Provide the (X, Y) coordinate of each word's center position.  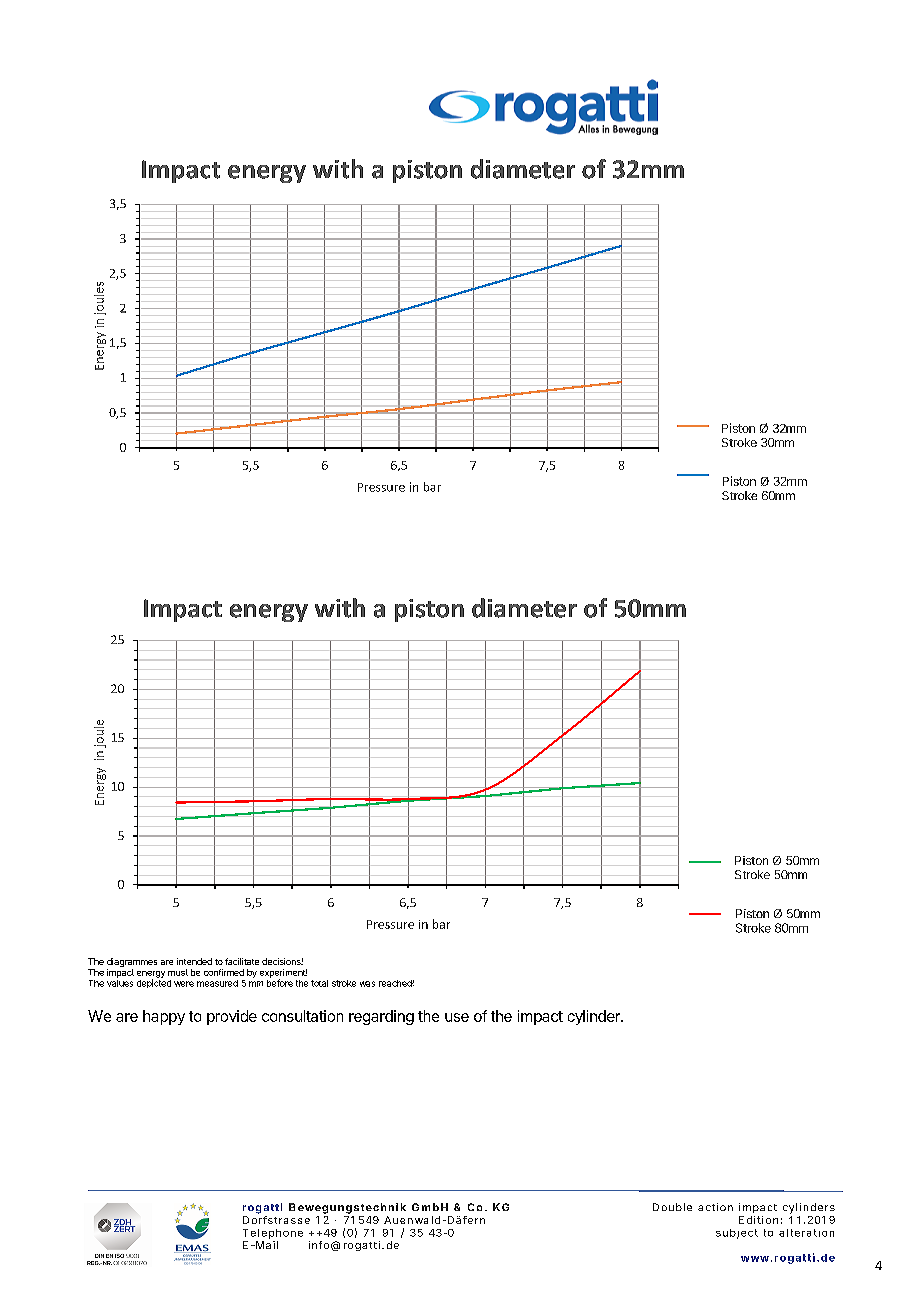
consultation (302, 1016)
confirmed (224, 972)
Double (672, 1207)
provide (232, 1017)
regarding (381, 1017)
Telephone (273, 1234)
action (715, 1207)
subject (737, 1234)
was (367, 984)
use (457, 1017)
